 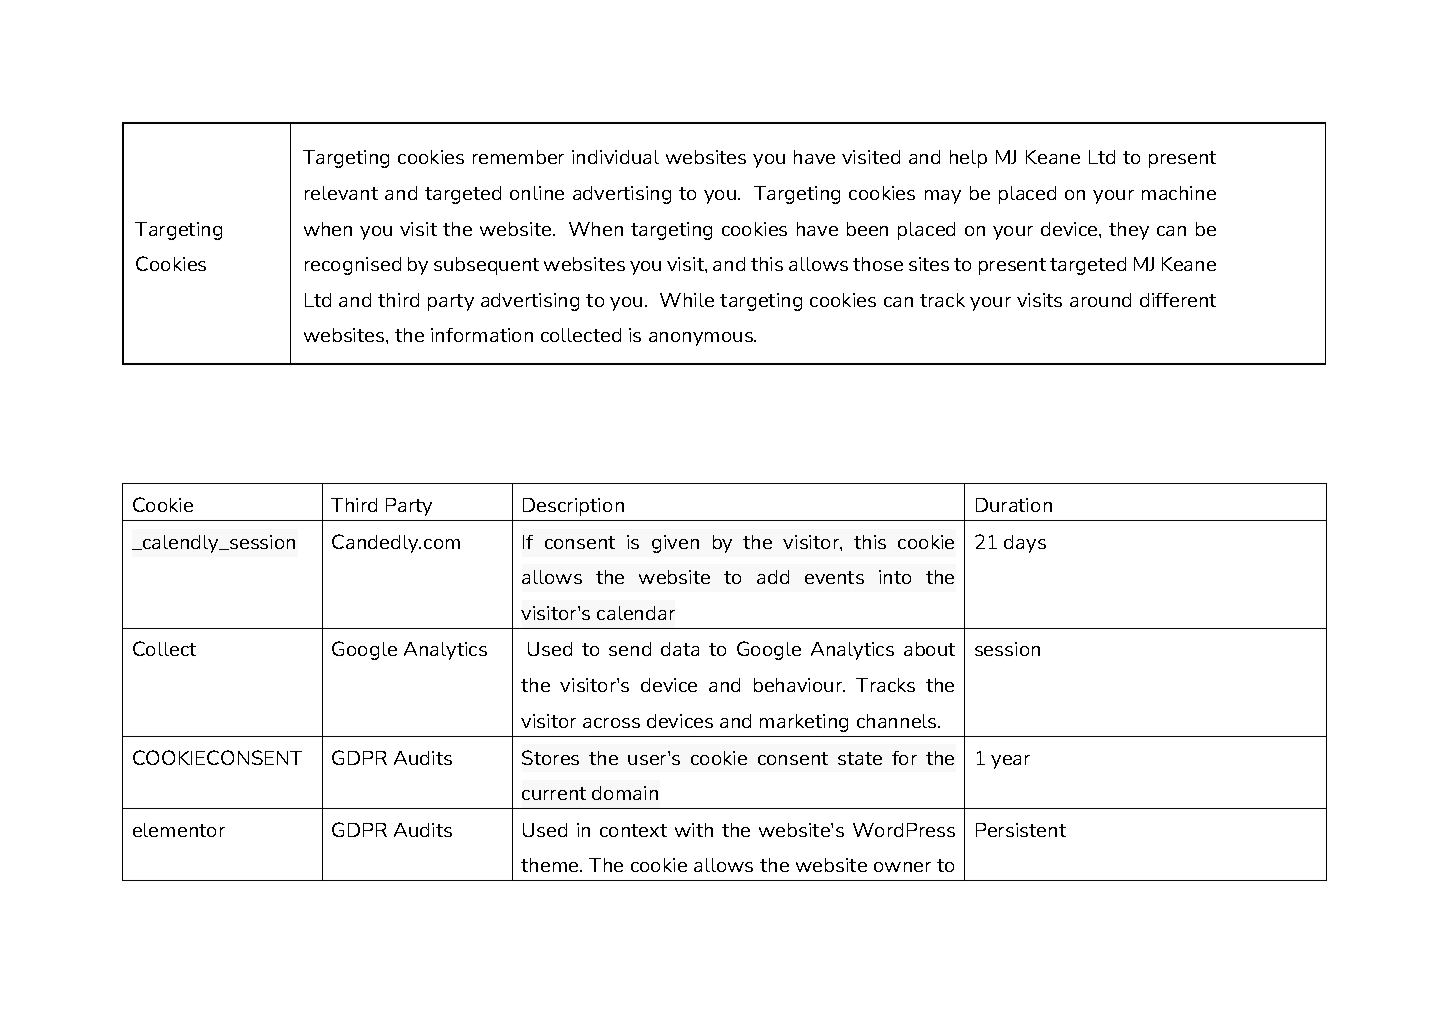 What do you see at coordinates (341, 193) in the screenshot?
I see `relevant` at bounding box center [341, 193].
